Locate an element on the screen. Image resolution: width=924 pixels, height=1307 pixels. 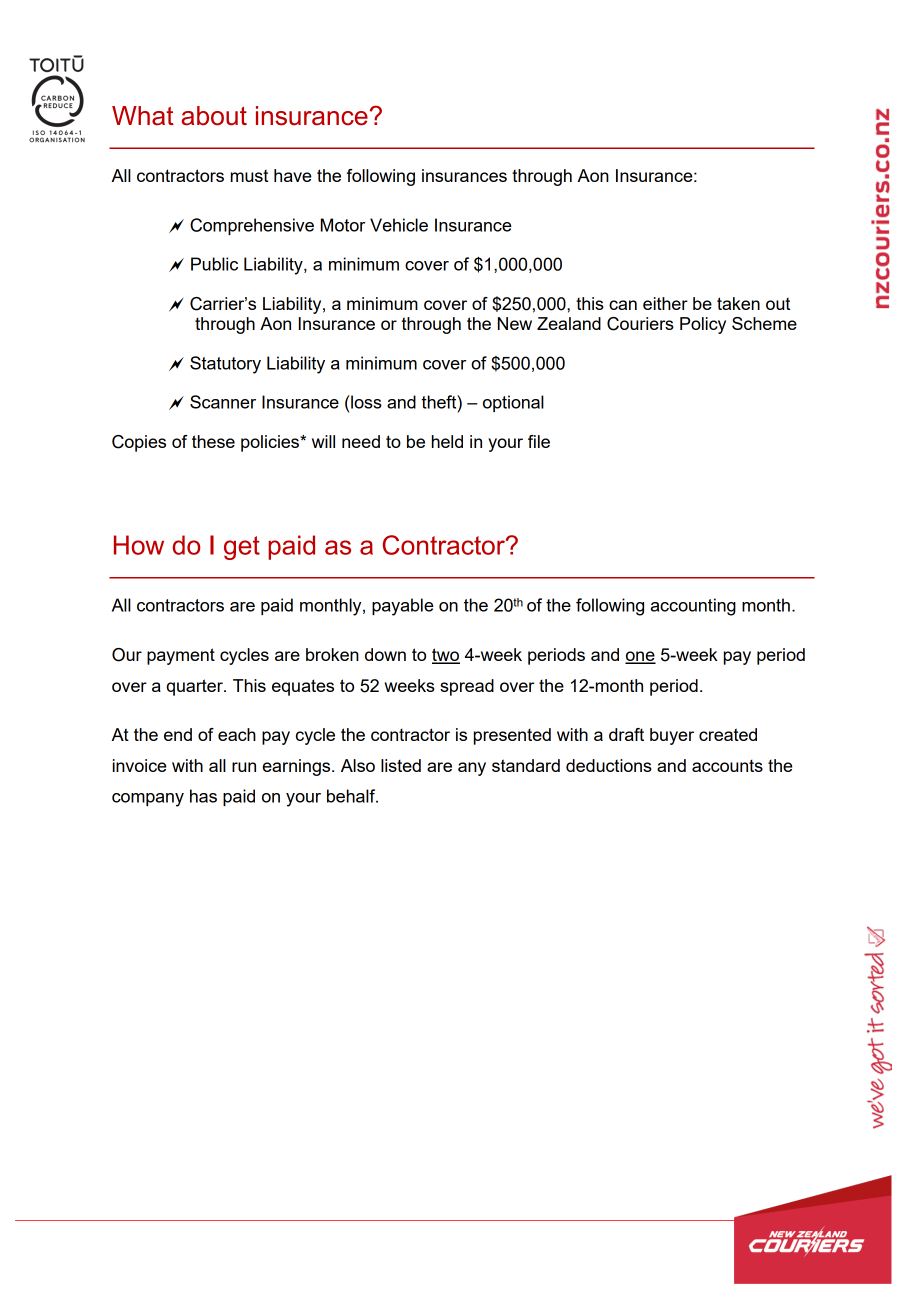
accounting is located at coordinates (693, 607).
